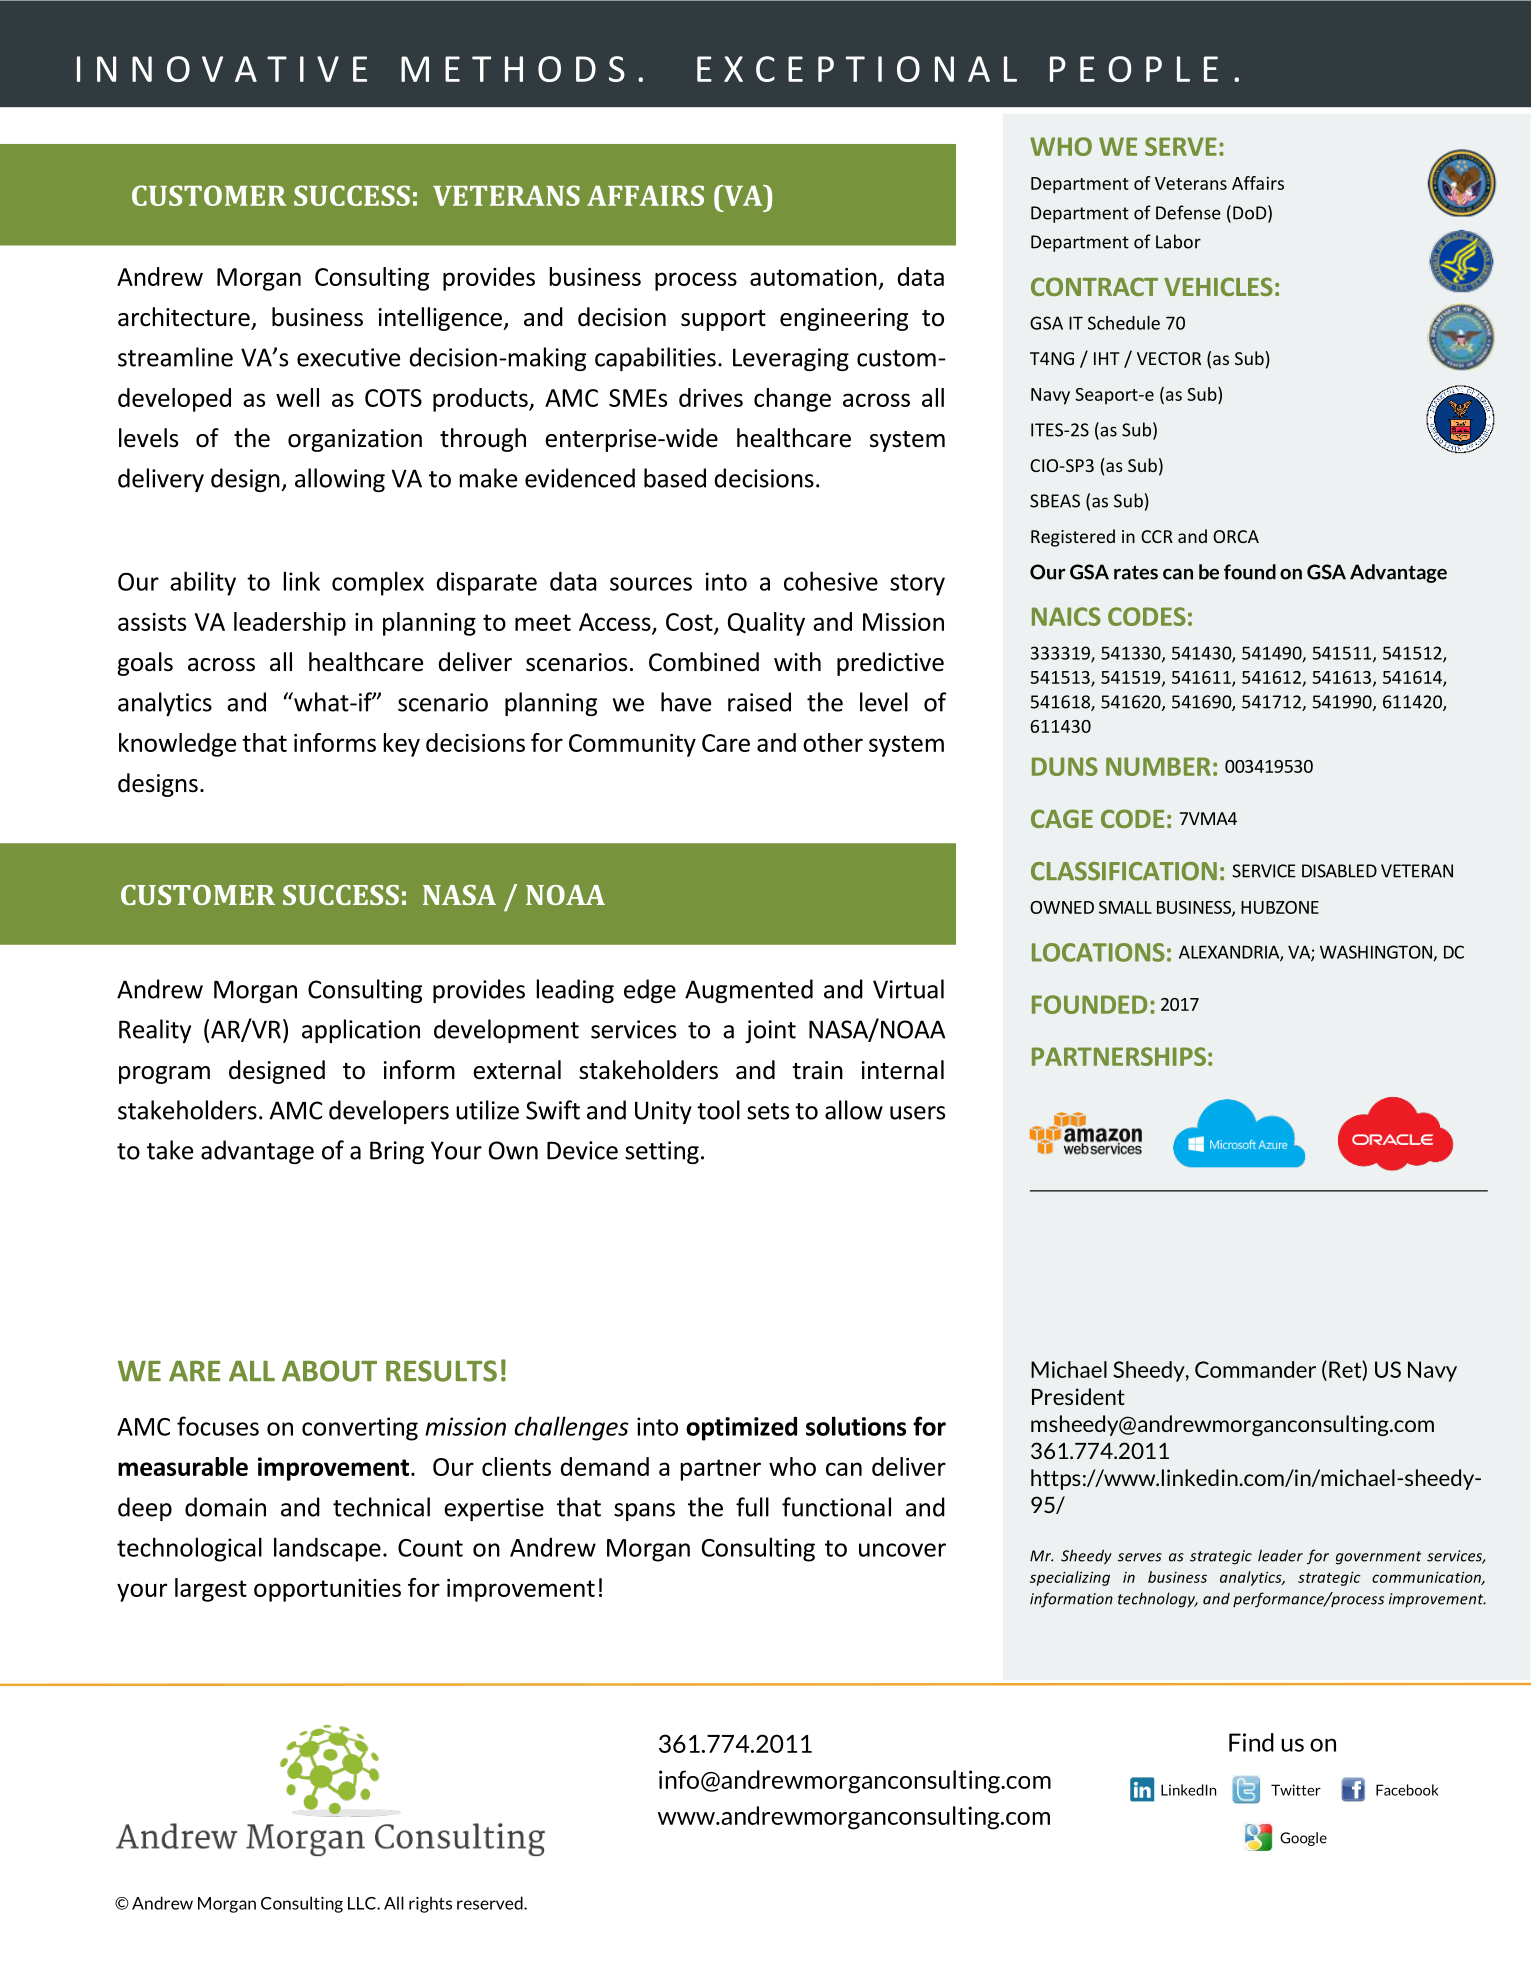  What do you see at coordinates (329, 1371) in the screenshot?
I see `ABOUT` at bounding box center [329, 1371].
